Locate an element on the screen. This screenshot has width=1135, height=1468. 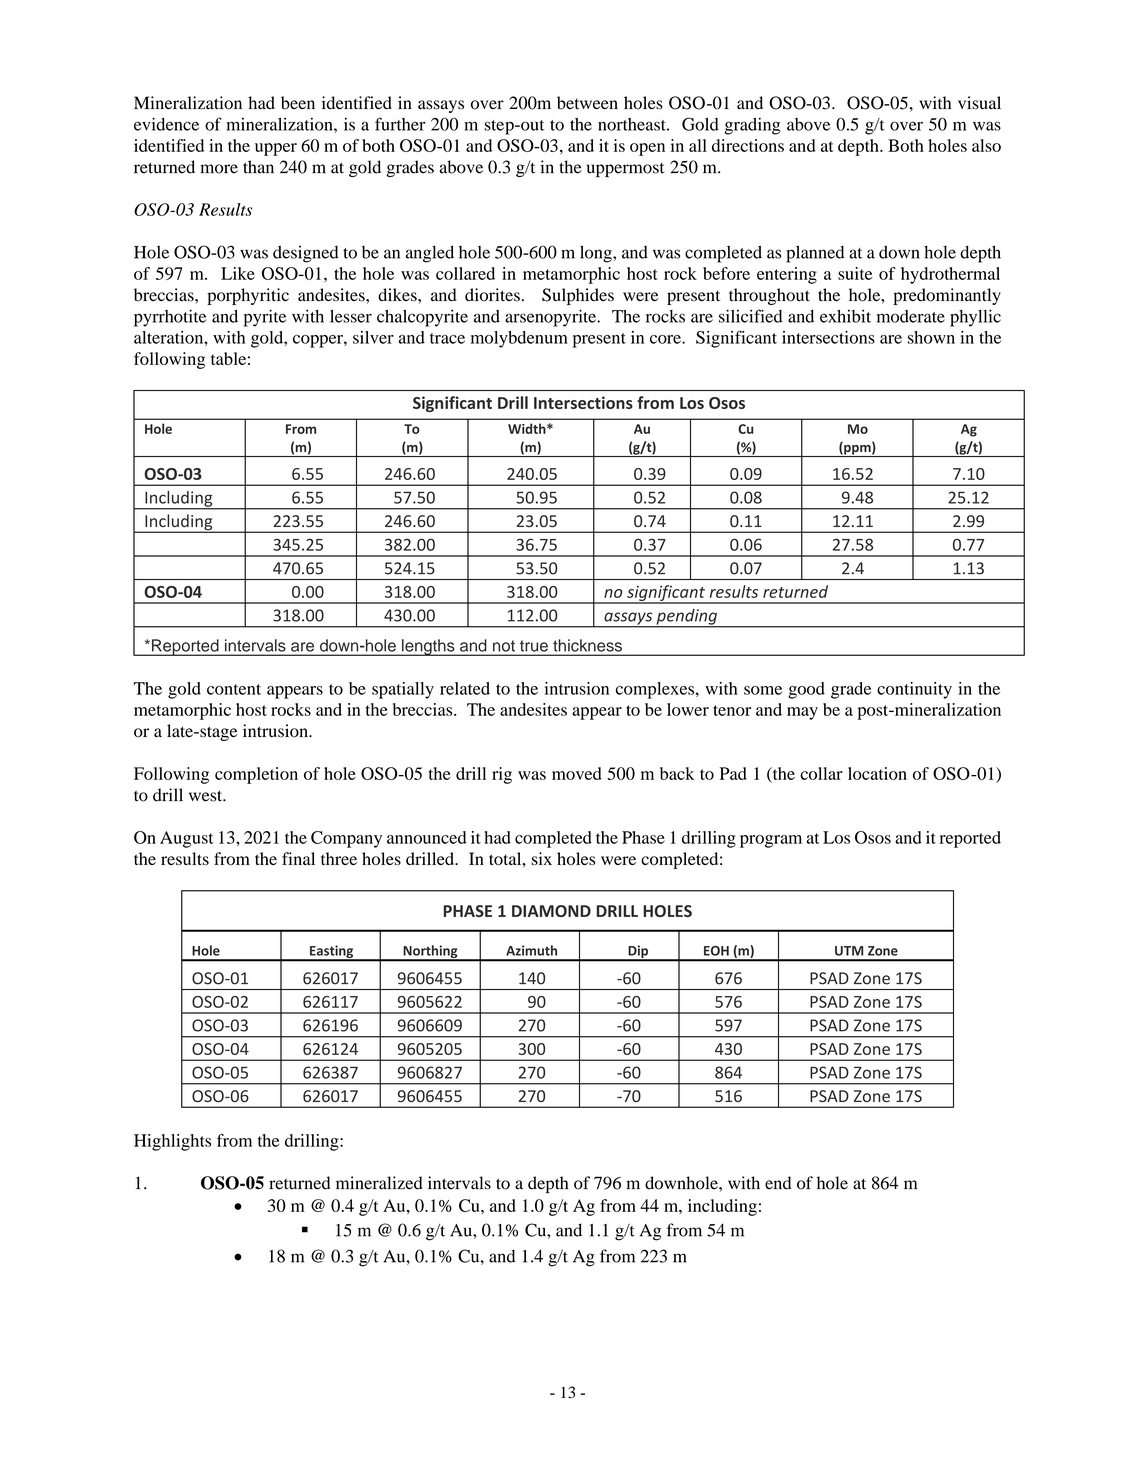
between is located at coordinates (587, 103).
